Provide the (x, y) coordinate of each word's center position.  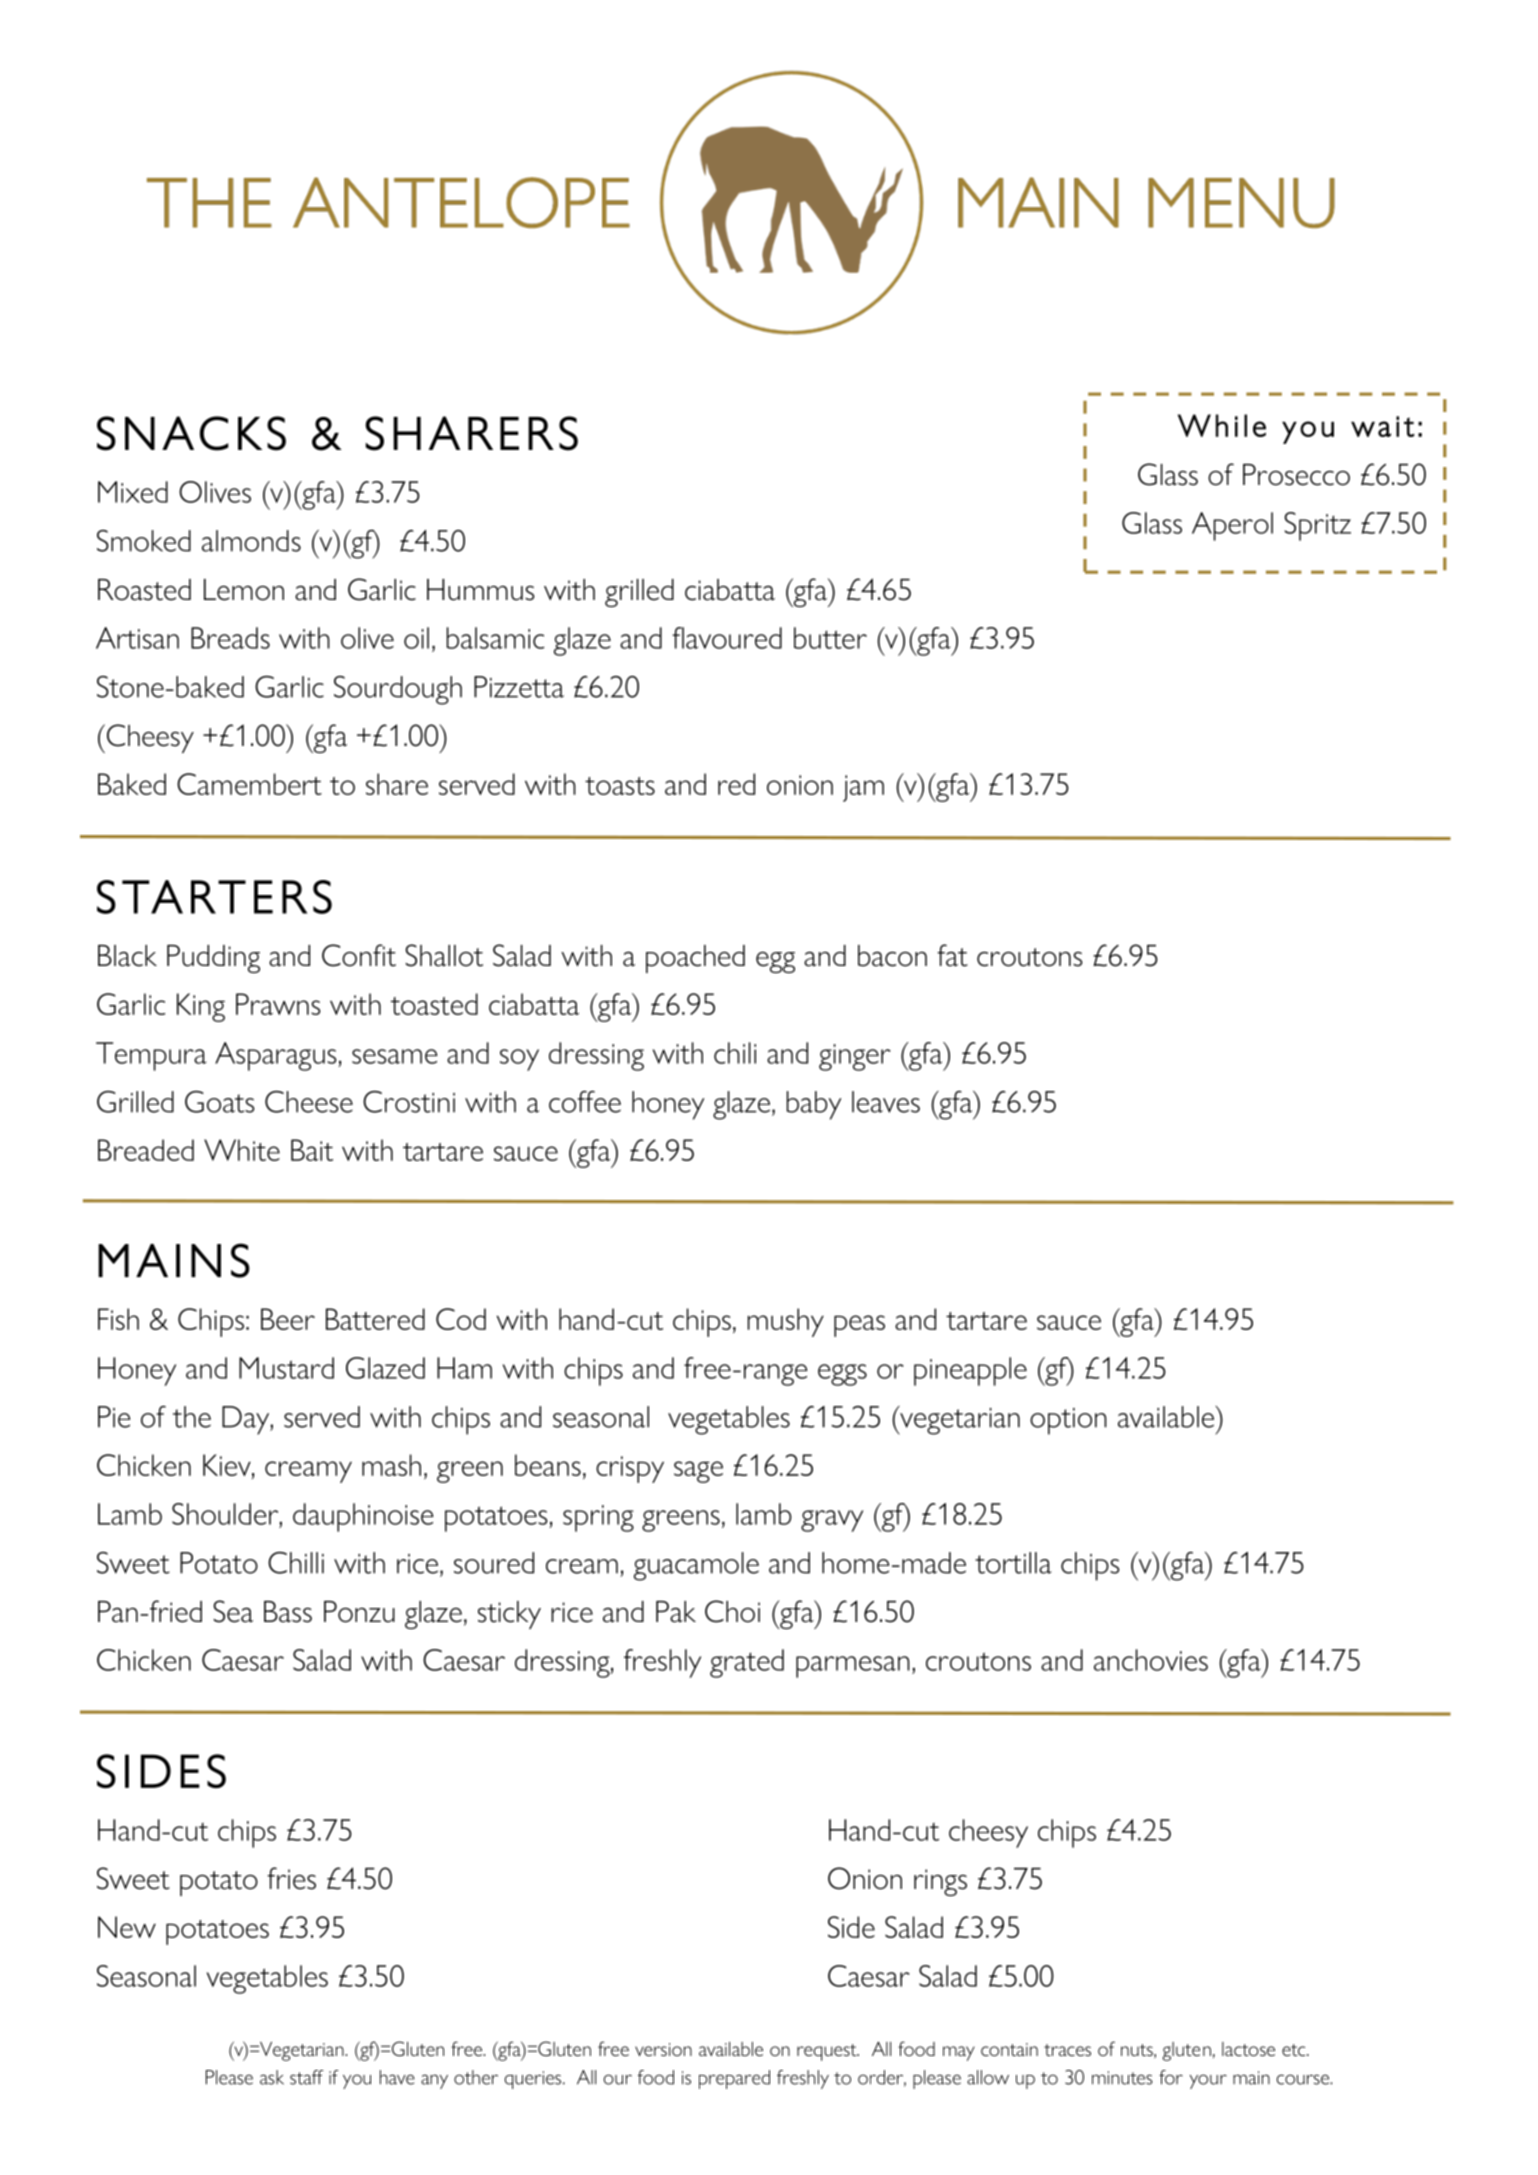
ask (272, 2077)
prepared (734, 2079)
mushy (786, 1322)
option (1068, 1421)
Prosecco (1296, 475)
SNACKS (191, 433)
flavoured (727, 638)
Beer (288, 1319)
